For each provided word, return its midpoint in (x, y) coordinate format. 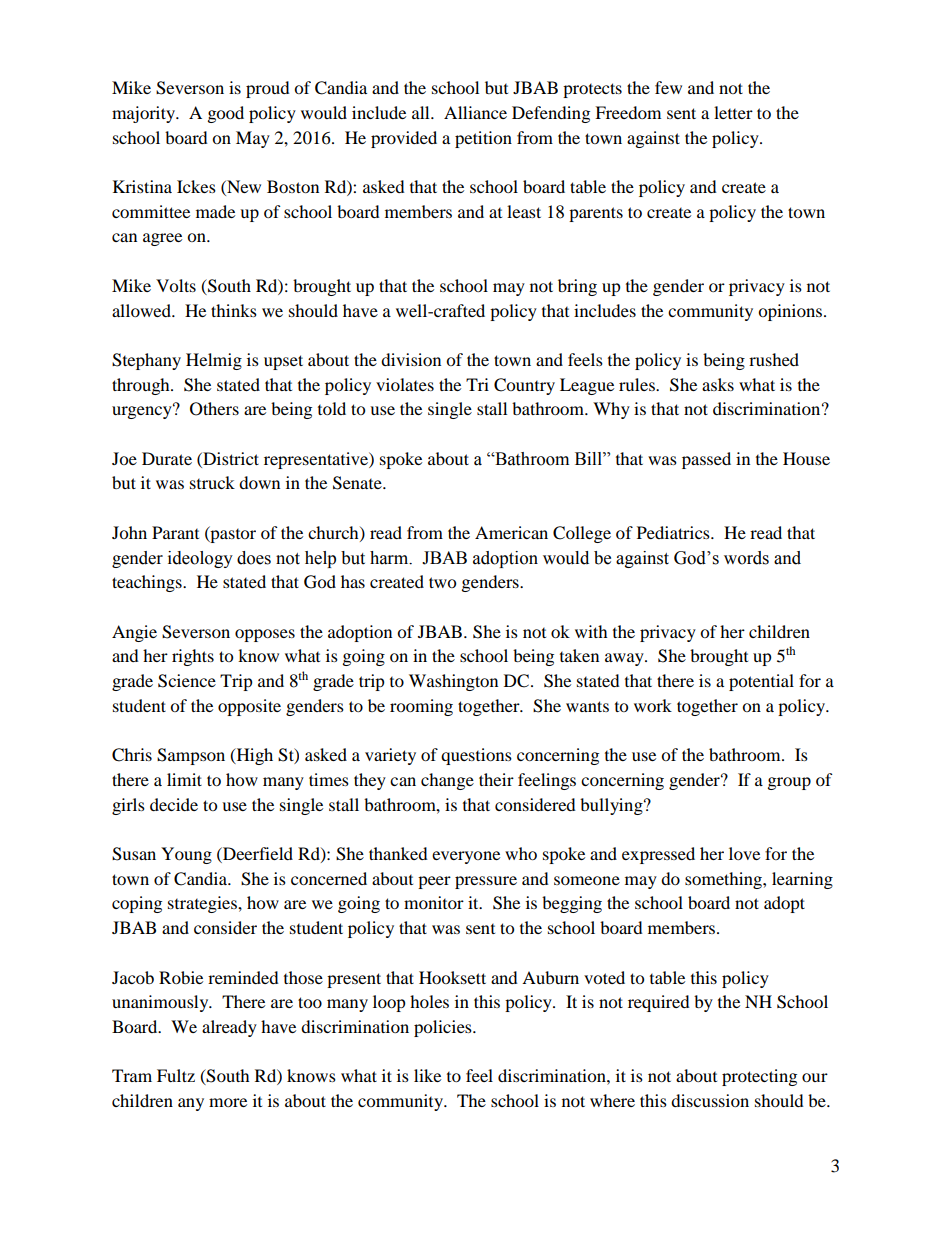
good (226, 114)
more (228, 1102)
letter (733, 112)
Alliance (475, 112)
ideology (200, 559)
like (427, 1075)
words (746, 558)
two (442, 582)
